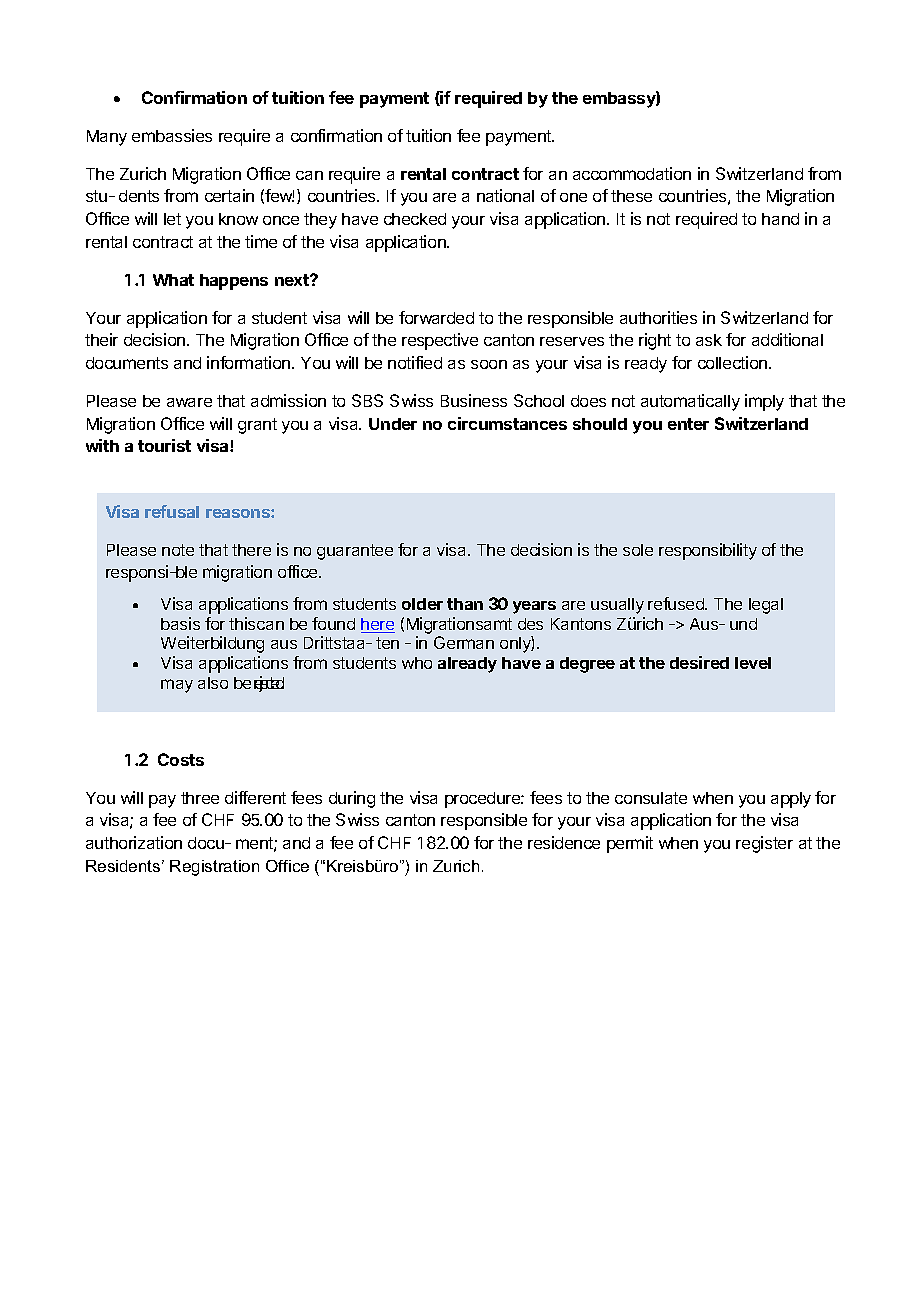 This screenshot has height=1307, width=924. What do you see at coordinates (172, 135) in the screenshot?
I see `embassies` at bounding box center [172, 135].
